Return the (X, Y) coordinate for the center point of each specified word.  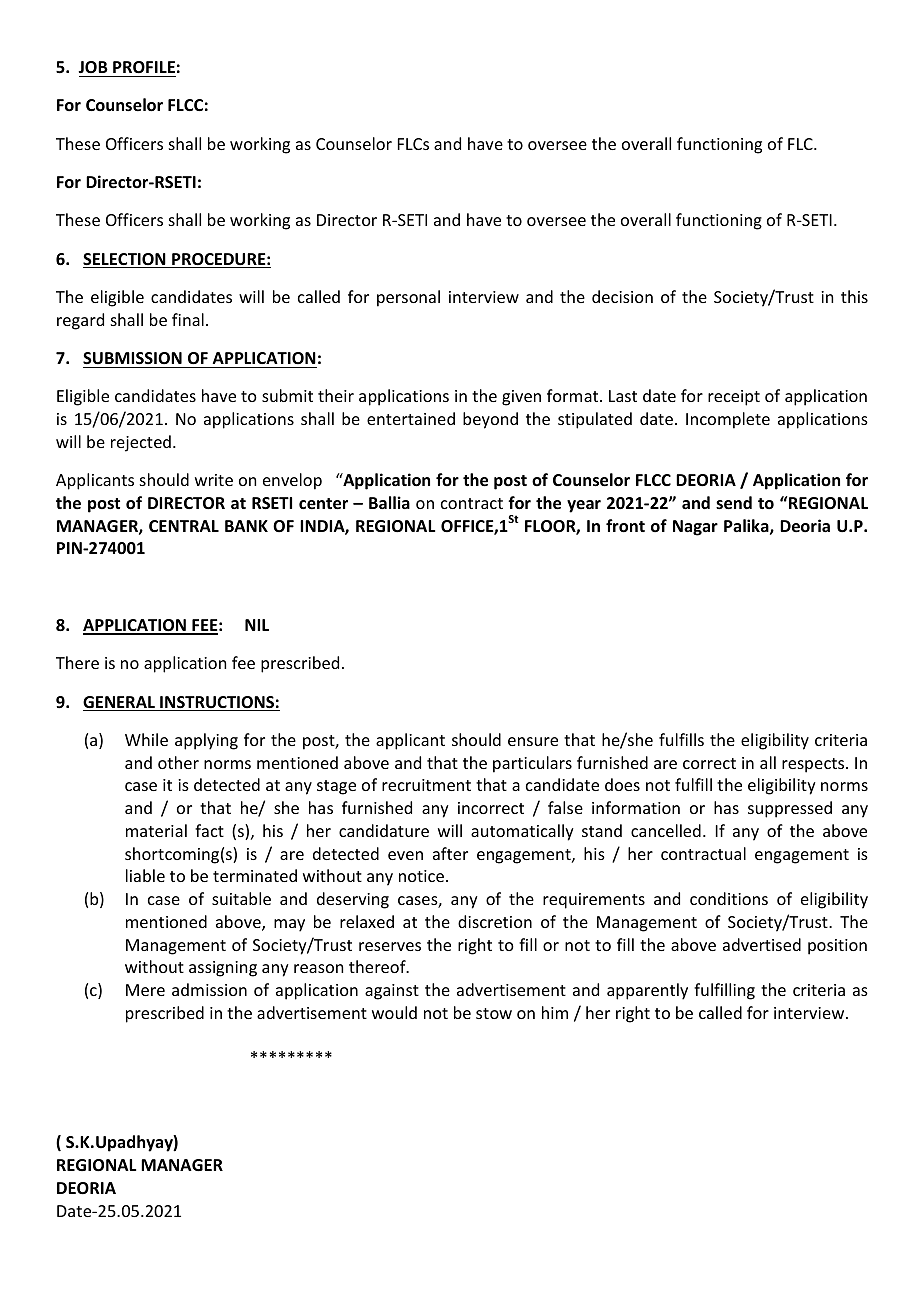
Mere (145, 990)
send (734, 503)
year (584, 506)
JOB (93, 67)
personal (408, 298)
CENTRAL (184, 526)
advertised (762, 944)
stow (494, 1013)
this (854, 296)
